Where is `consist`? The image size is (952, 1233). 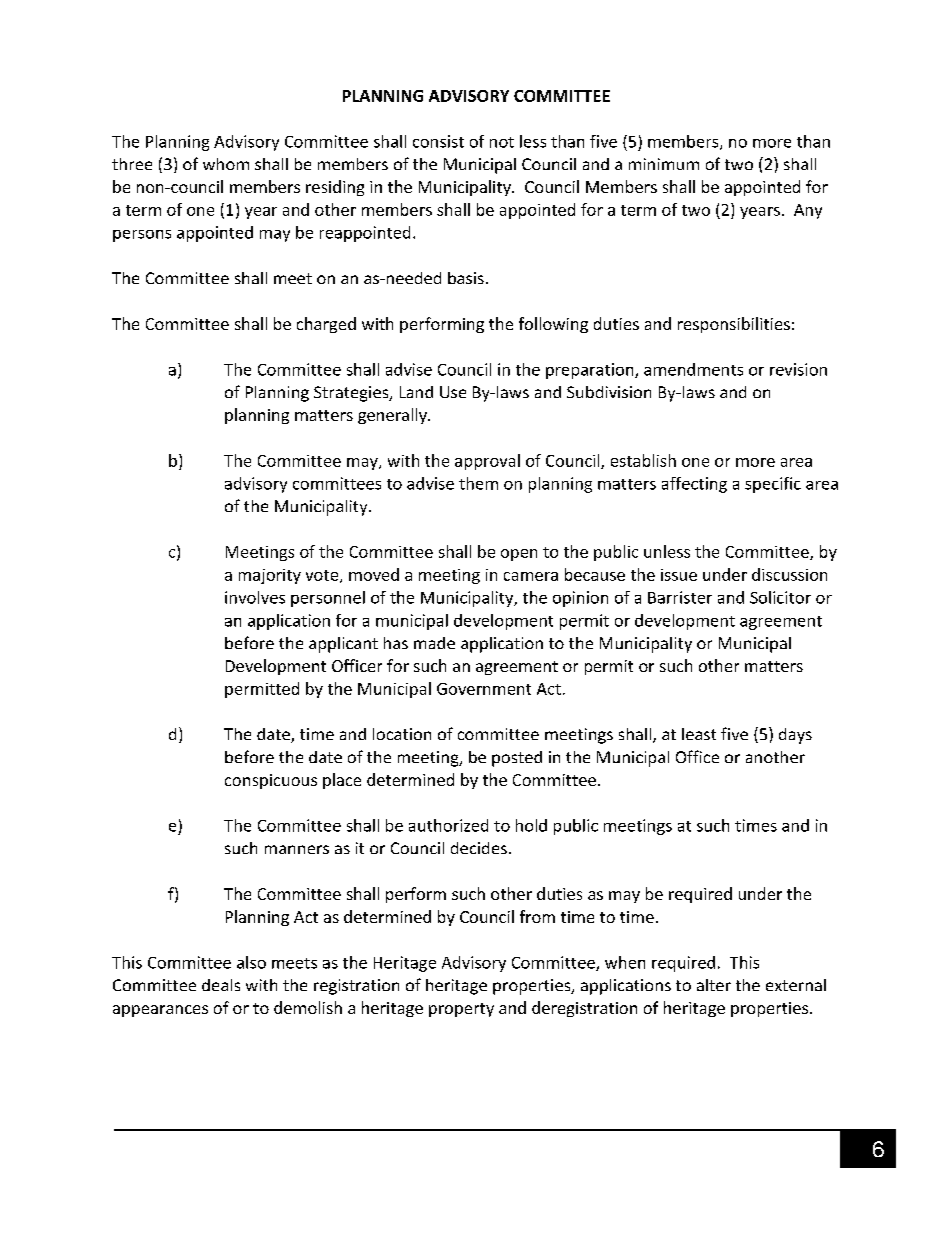
consist is located at coordinates (438, 141).
